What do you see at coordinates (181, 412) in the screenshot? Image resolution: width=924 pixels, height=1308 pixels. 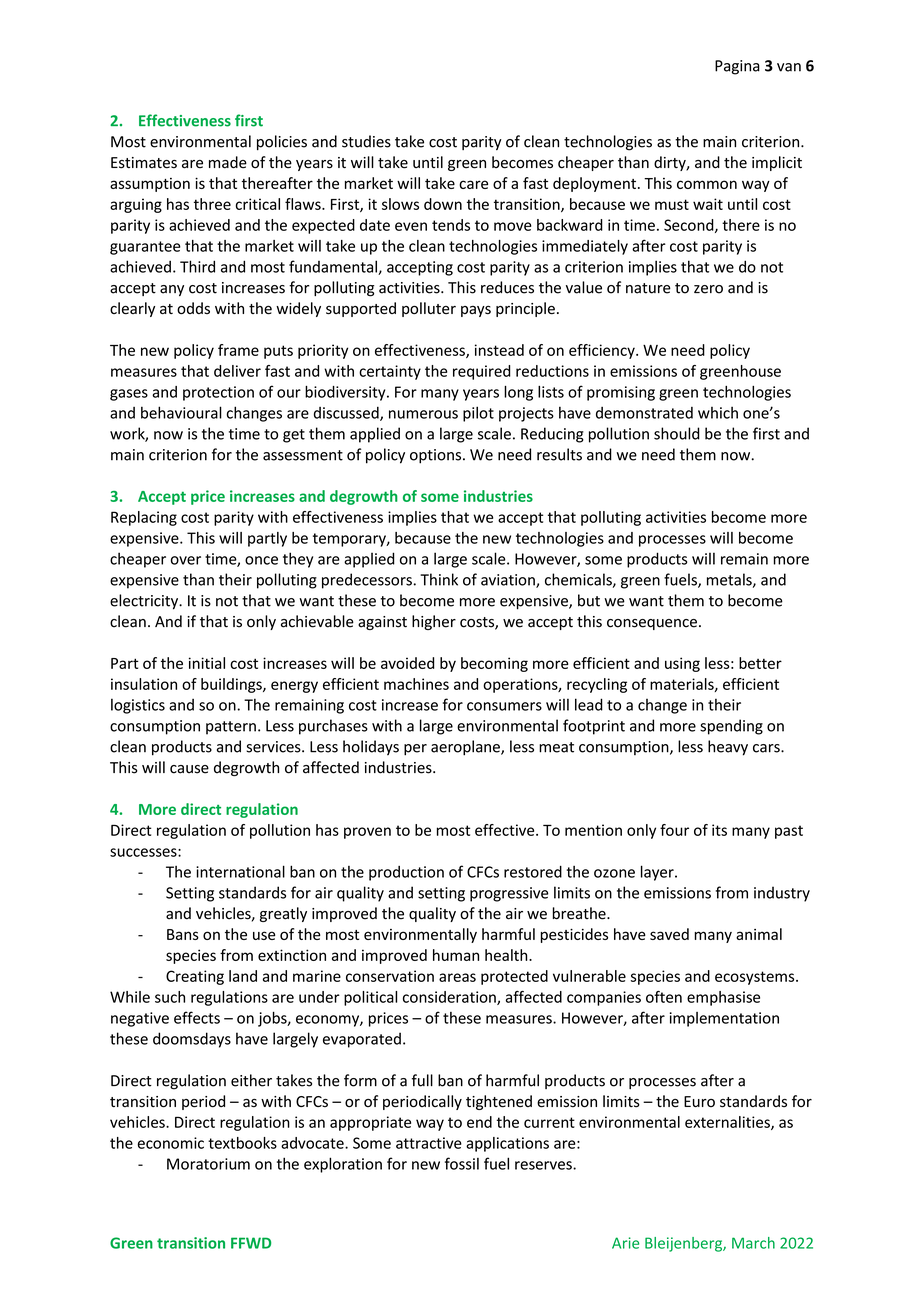 I see `behavioural` at bounding box center [181, 412].
